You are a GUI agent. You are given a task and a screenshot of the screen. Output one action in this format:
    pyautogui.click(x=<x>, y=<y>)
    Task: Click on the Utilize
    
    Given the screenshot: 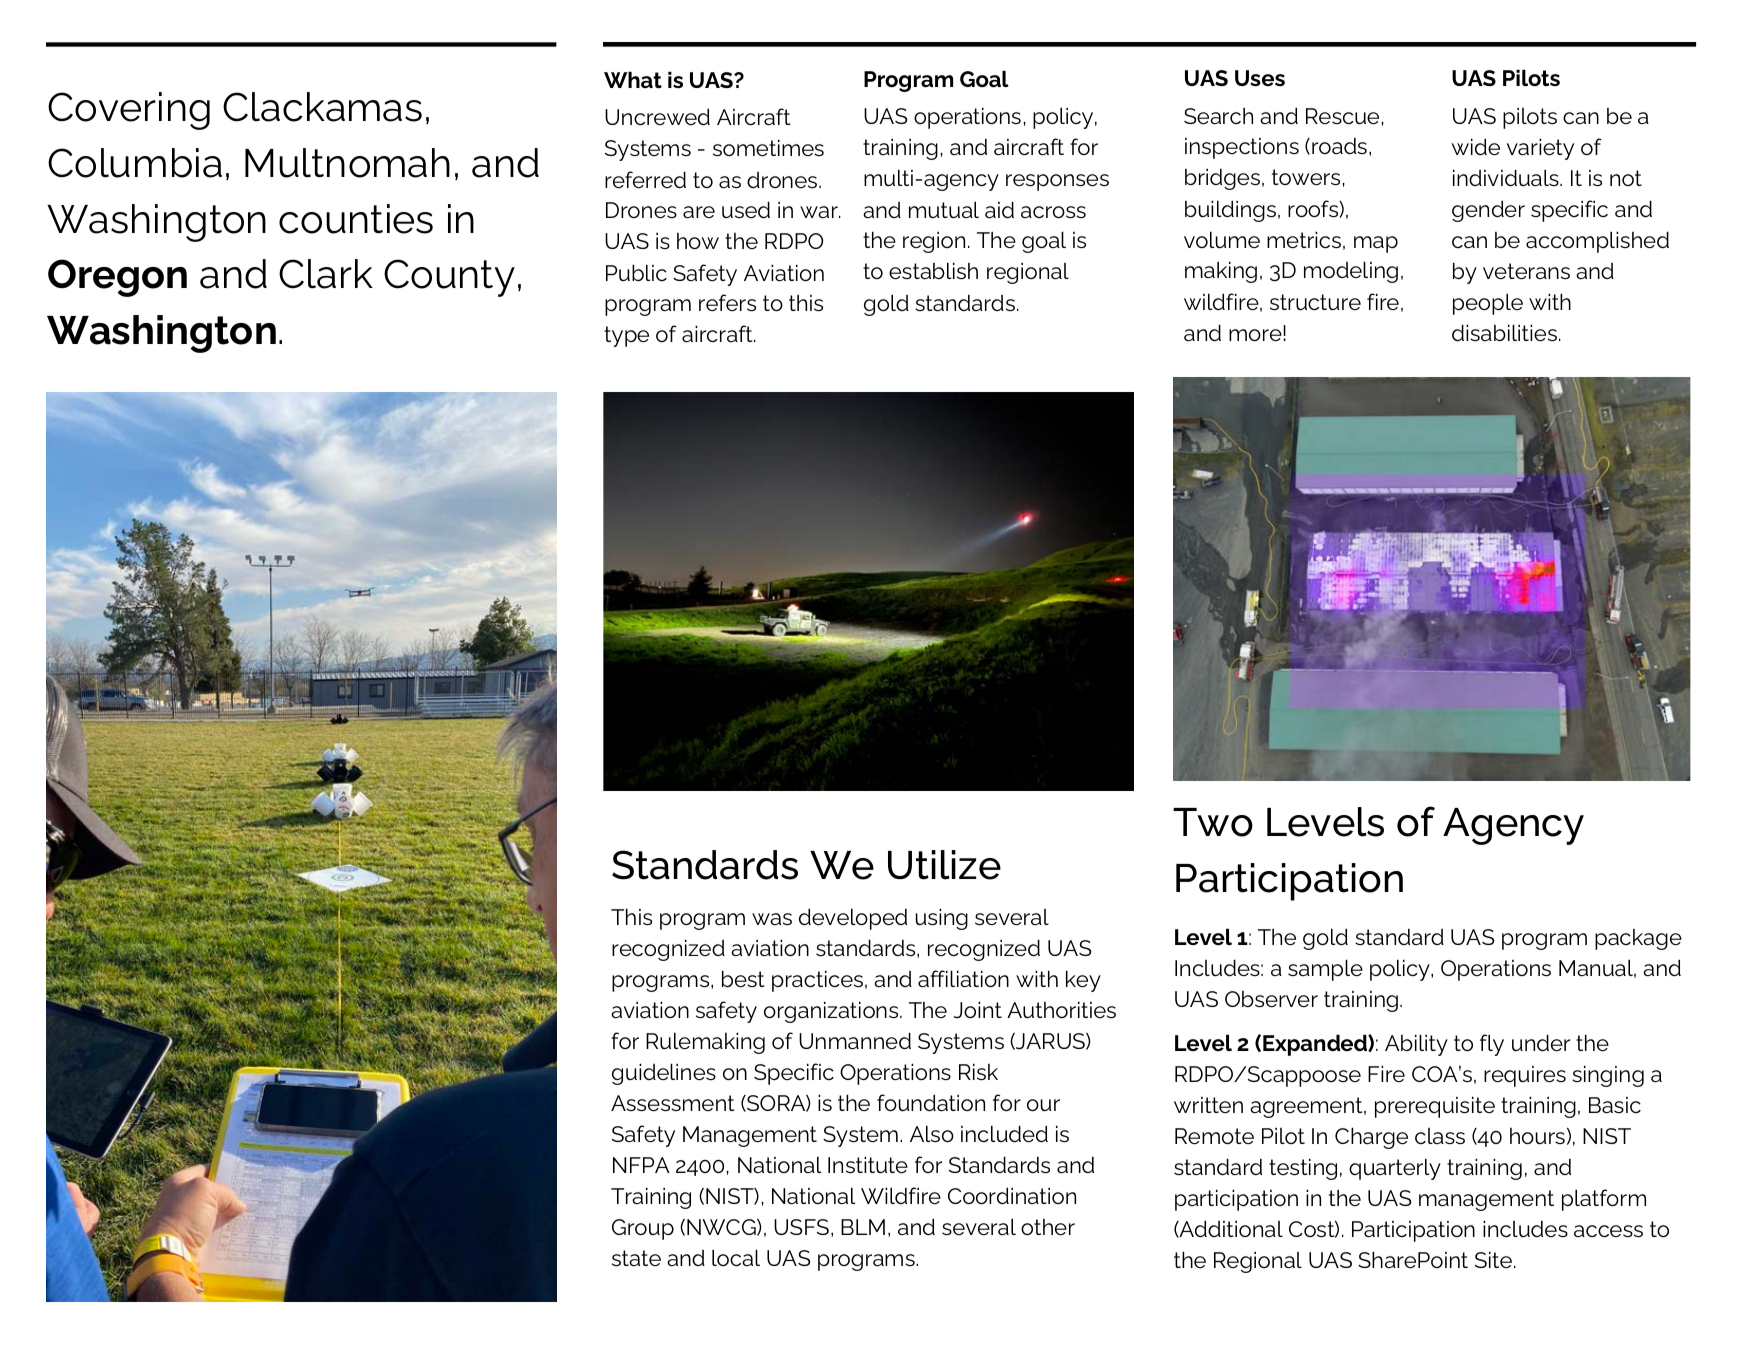 What is the action you would take?
    pyautogui.click(x=944, y=865)
